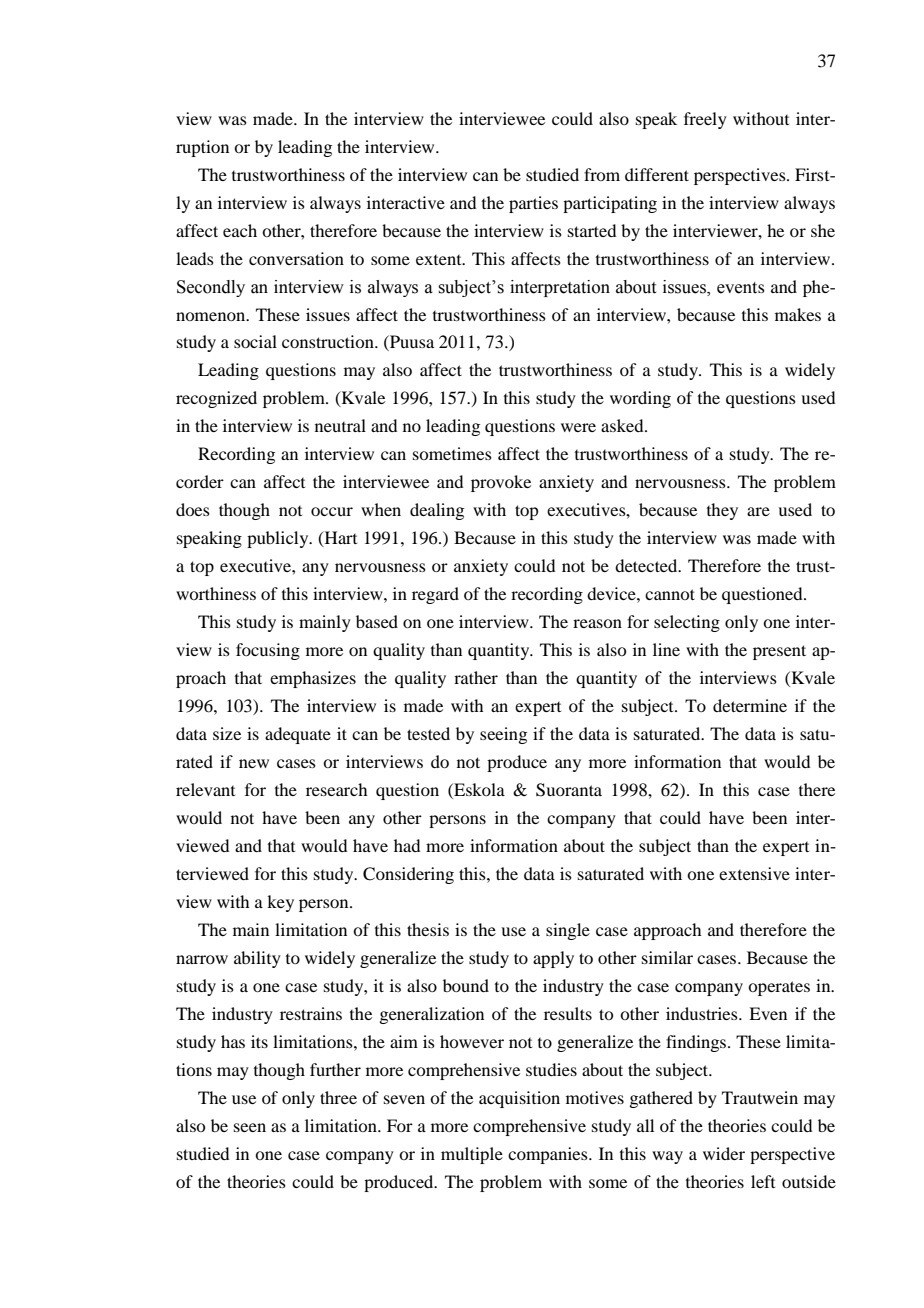  Describe the element at coordinates (779, 652) in the document. I see `present` at that location.
